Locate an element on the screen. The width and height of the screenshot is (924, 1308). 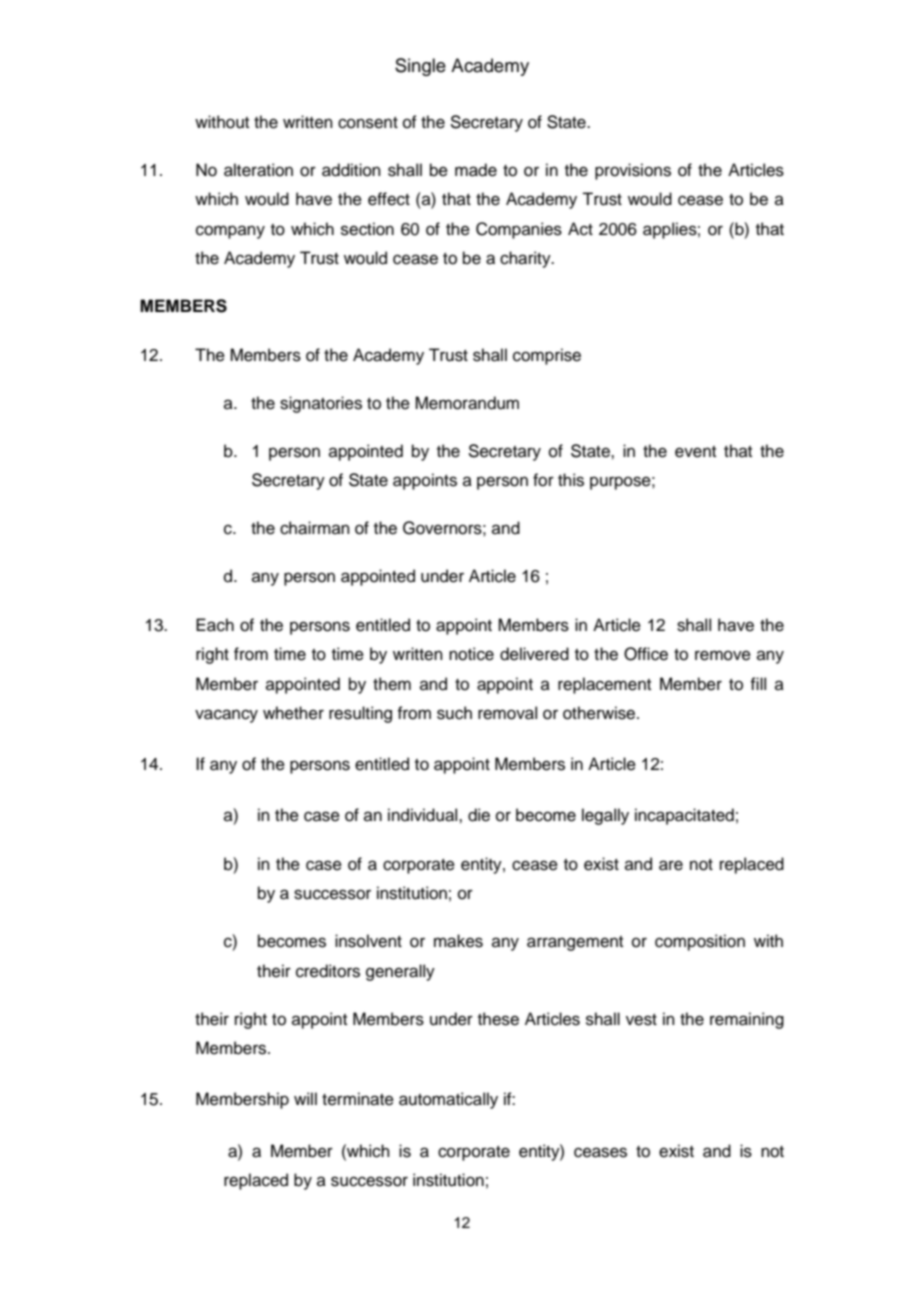
provisions is located at coordinates (633, 171).
